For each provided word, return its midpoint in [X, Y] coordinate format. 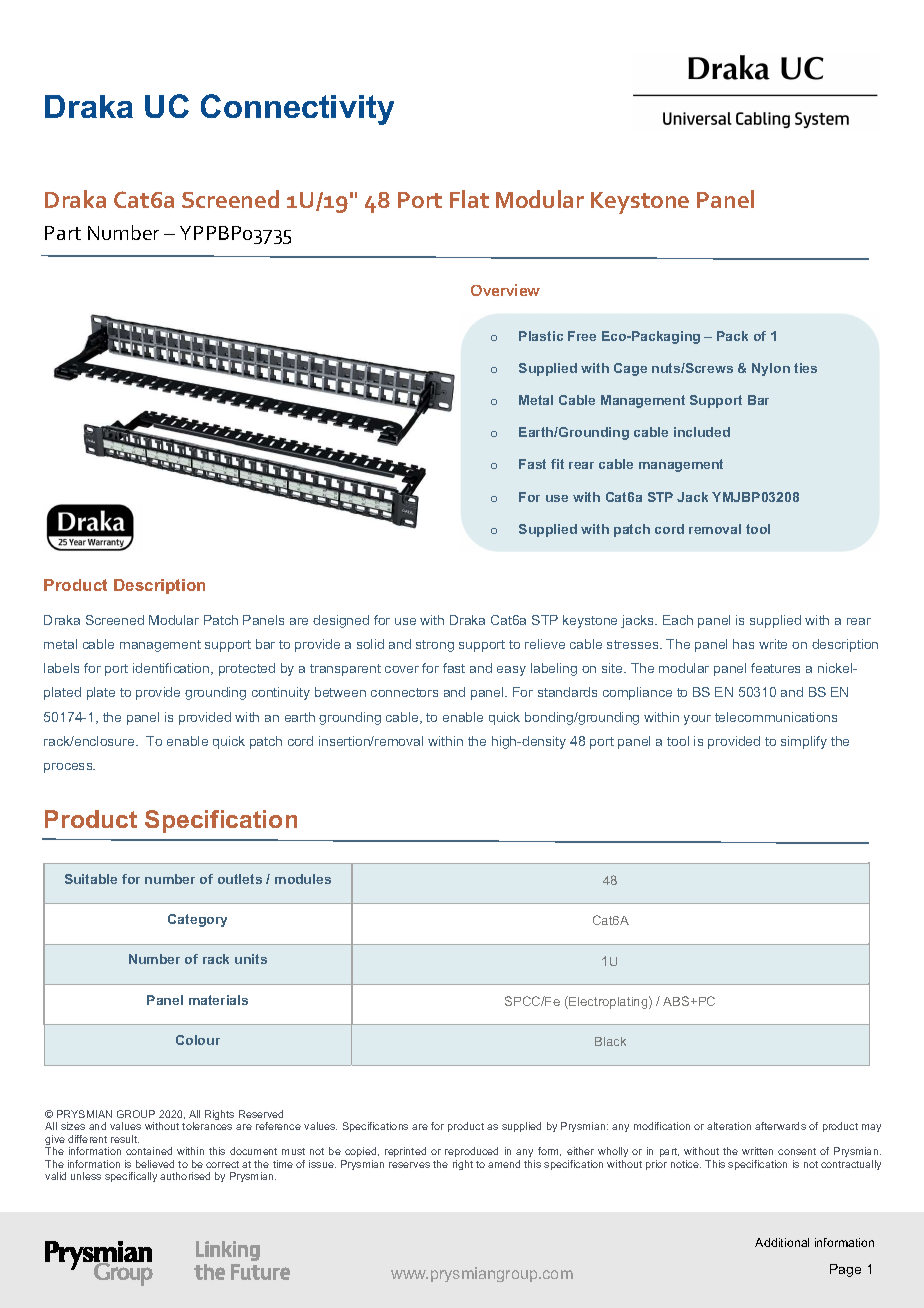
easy [511, 671]
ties [805, 368]
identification [172, 669]
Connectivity [297, 109]
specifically [131, 1177]
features [775, 668]
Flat [469, 199]
